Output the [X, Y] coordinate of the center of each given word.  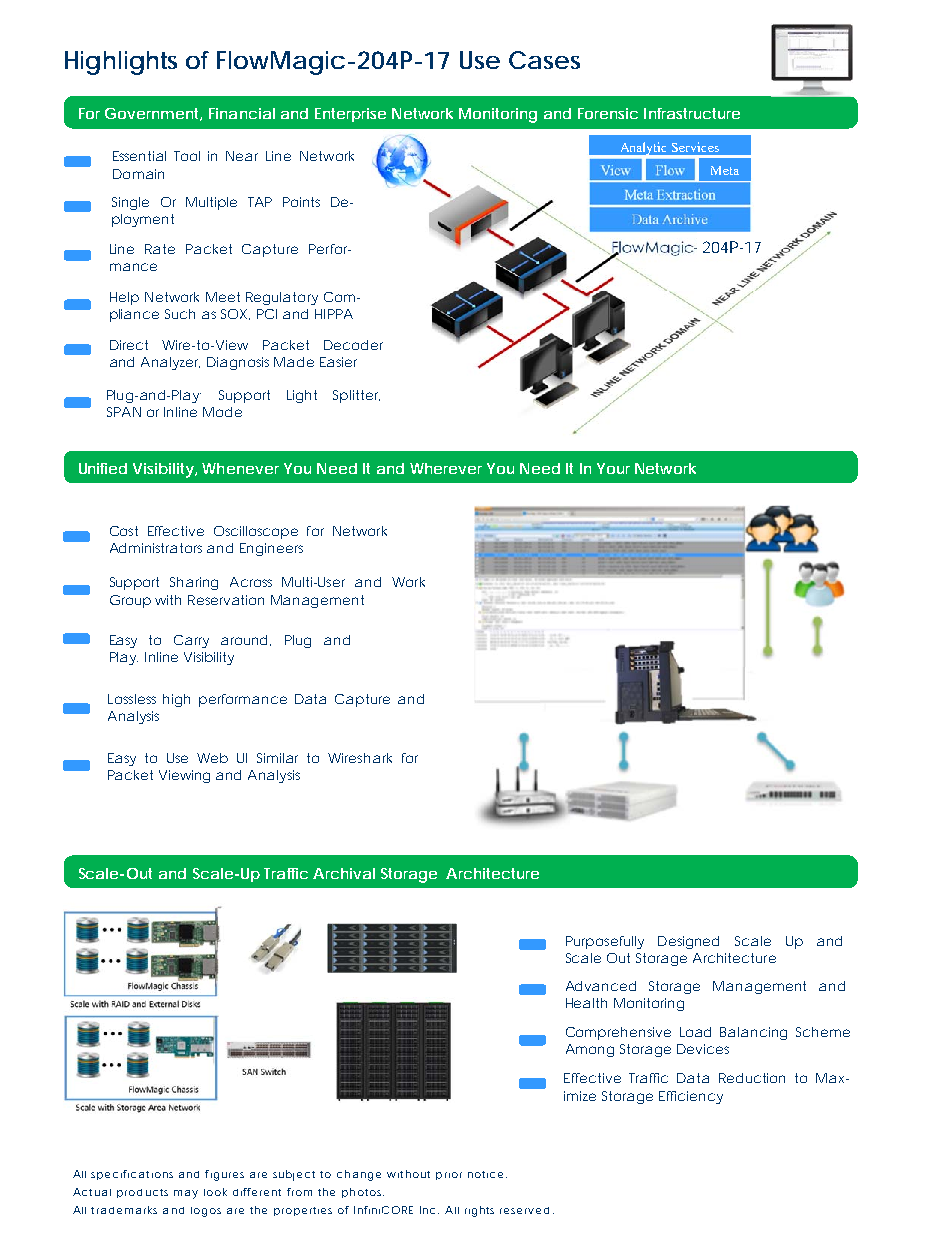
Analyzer [170, 363]
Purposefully [605, 942]
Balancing [753, 1033]
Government [153, 114]
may [186, 1194]
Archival [344, 873]
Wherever [446, 468]
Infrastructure [692, 113]
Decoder [353, 345]
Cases [544, 60]
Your [613, 468]
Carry [191, 641]
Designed [688, 942]
